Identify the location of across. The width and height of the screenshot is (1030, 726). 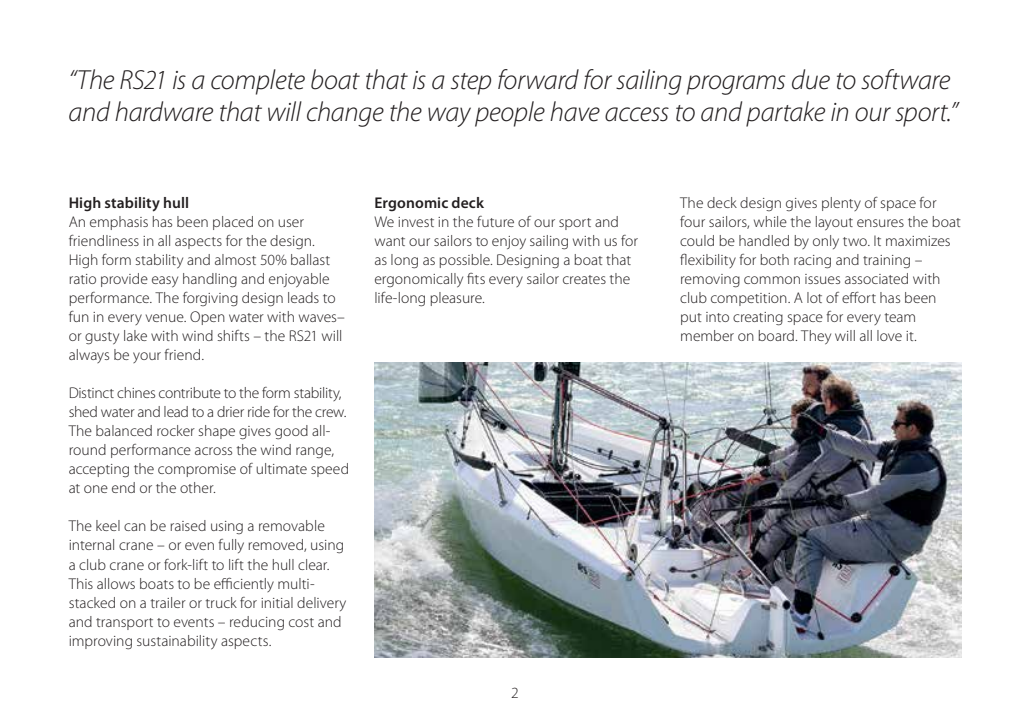
(213, 451).
